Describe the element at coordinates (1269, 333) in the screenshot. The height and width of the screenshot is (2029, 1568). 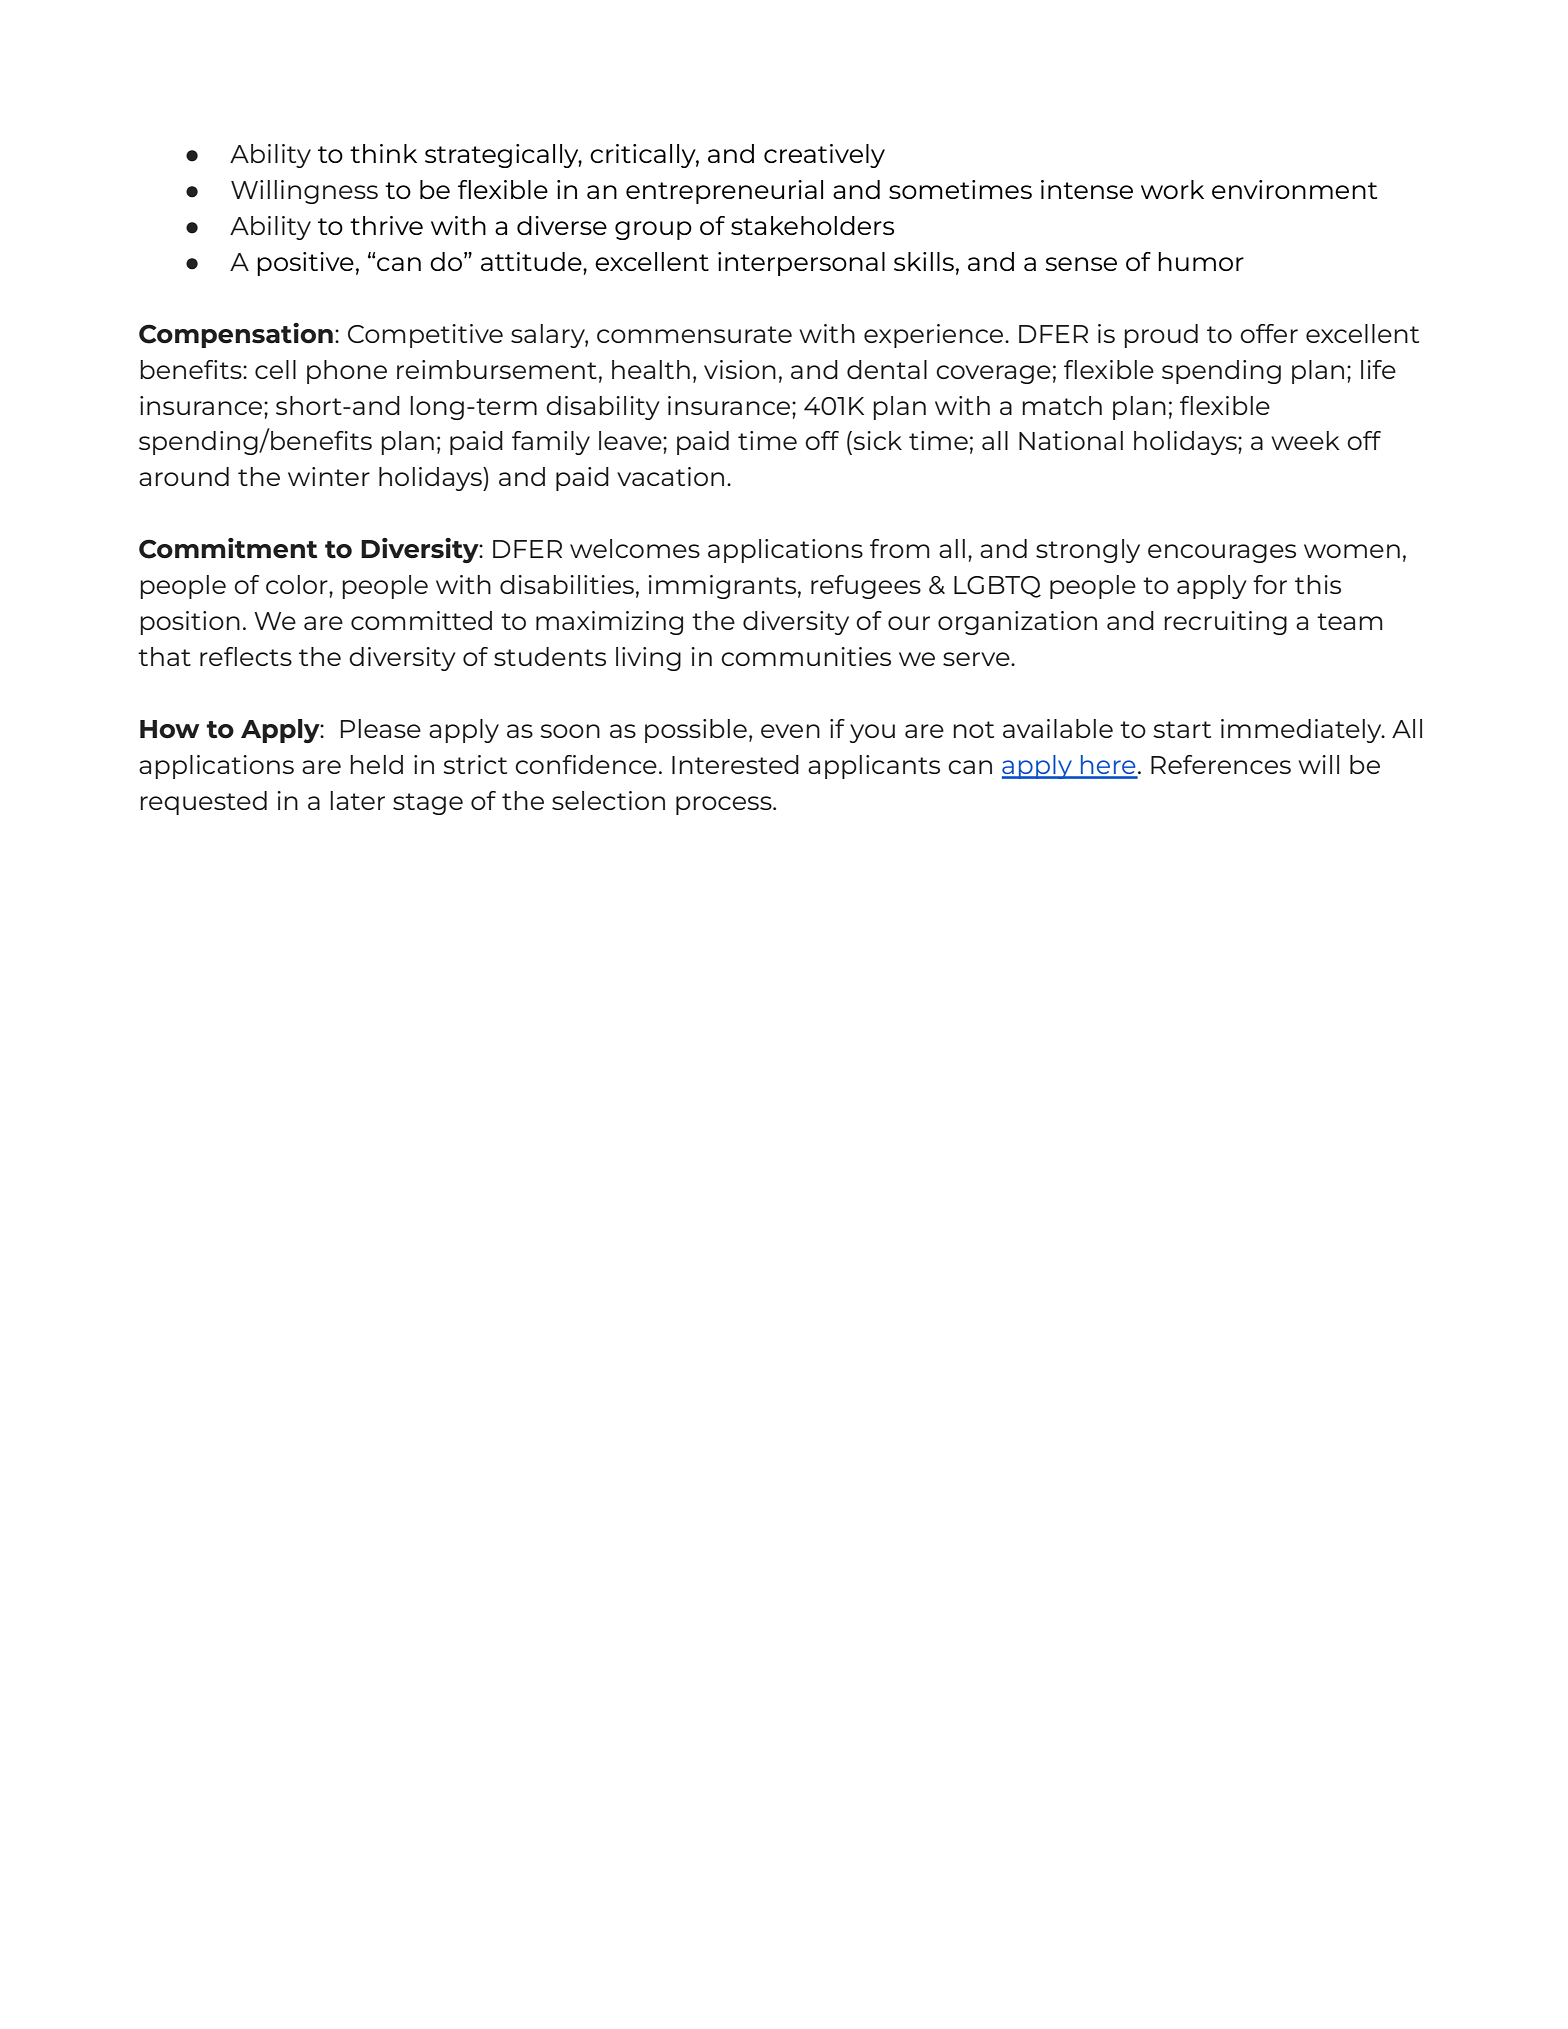
I see `offer` at that location.
